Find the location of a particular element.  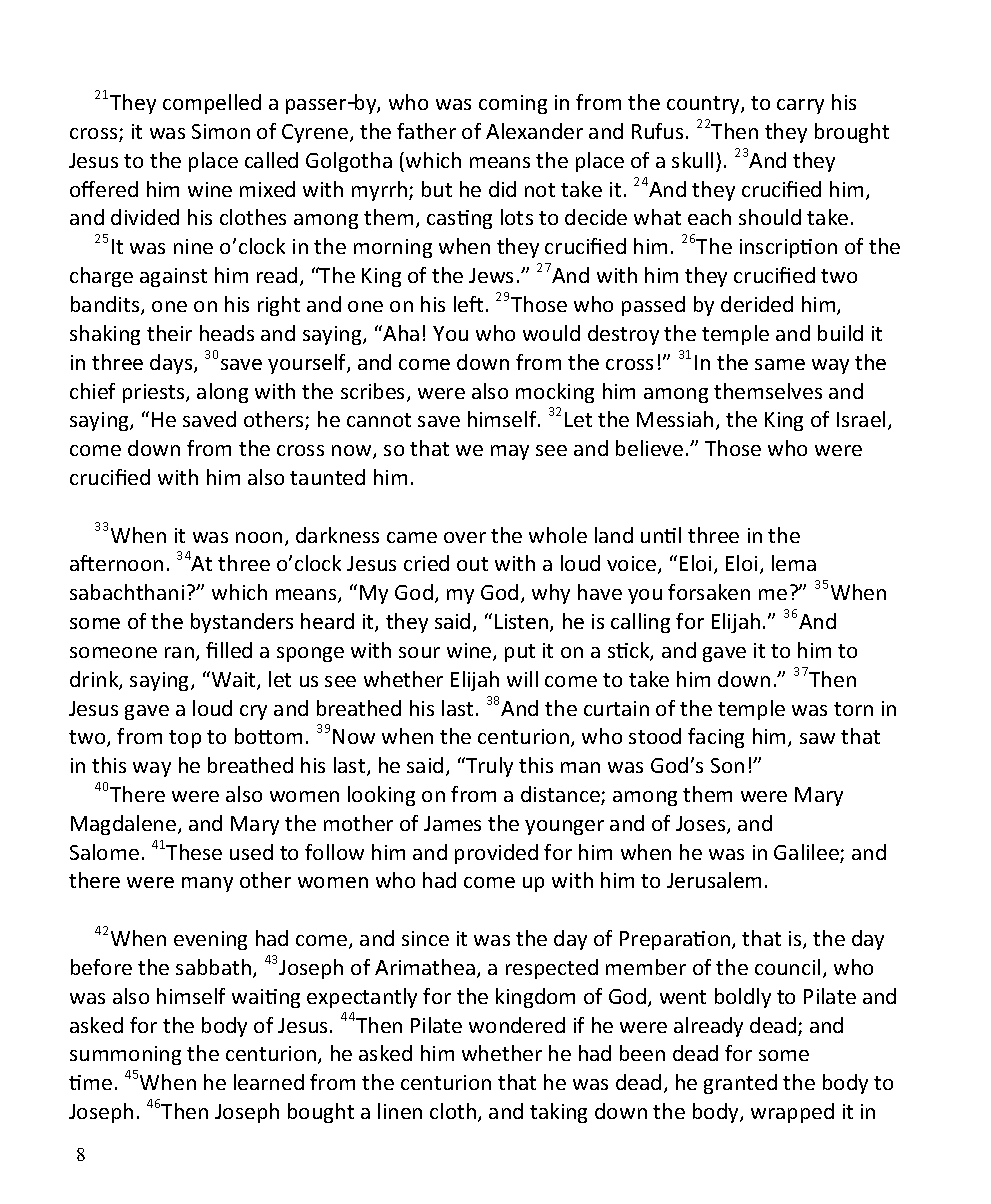

Galilee is located at coordinates (807, 853).
